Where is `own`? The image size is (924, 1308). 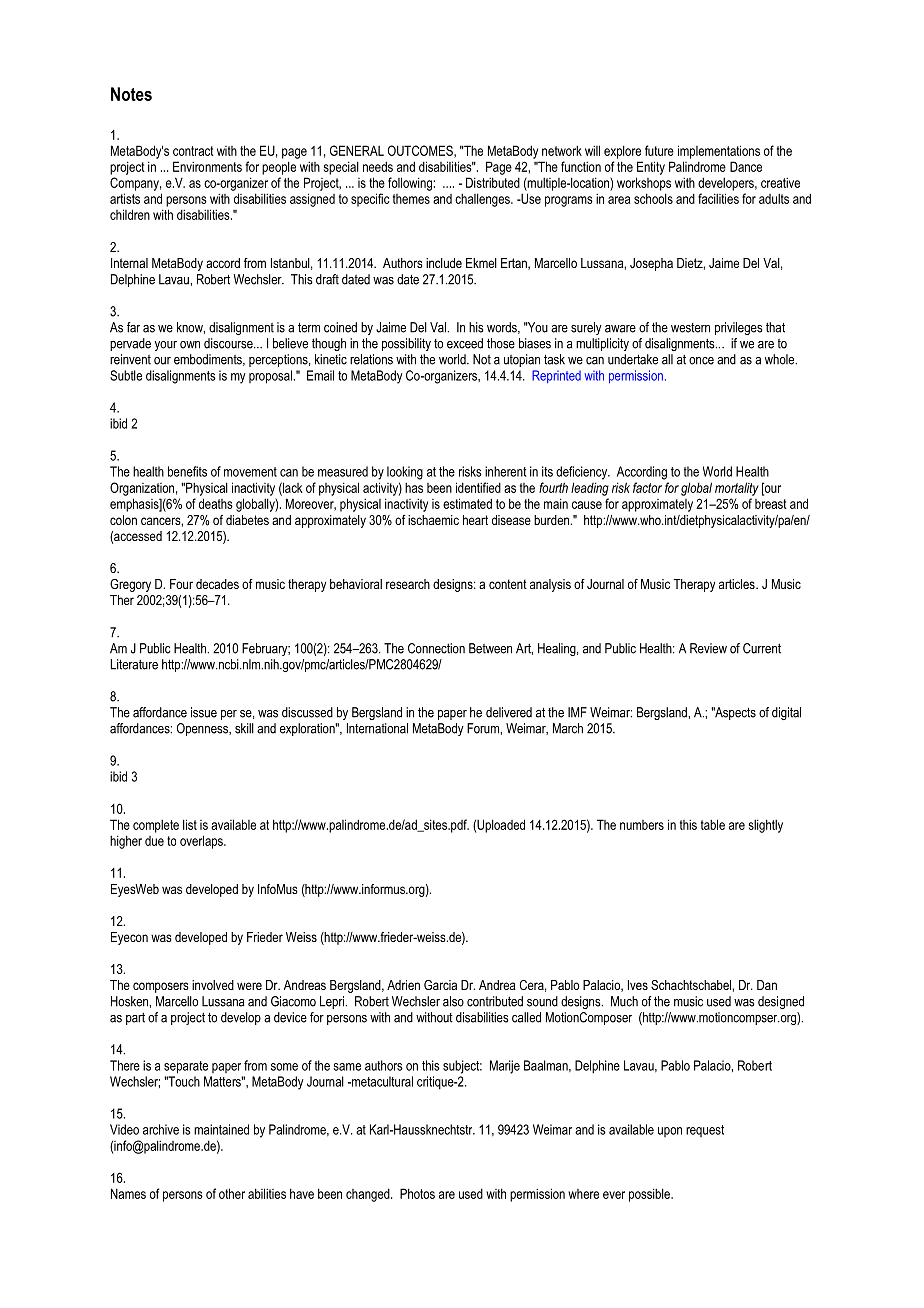 own is located at coordinates (190, 345).
